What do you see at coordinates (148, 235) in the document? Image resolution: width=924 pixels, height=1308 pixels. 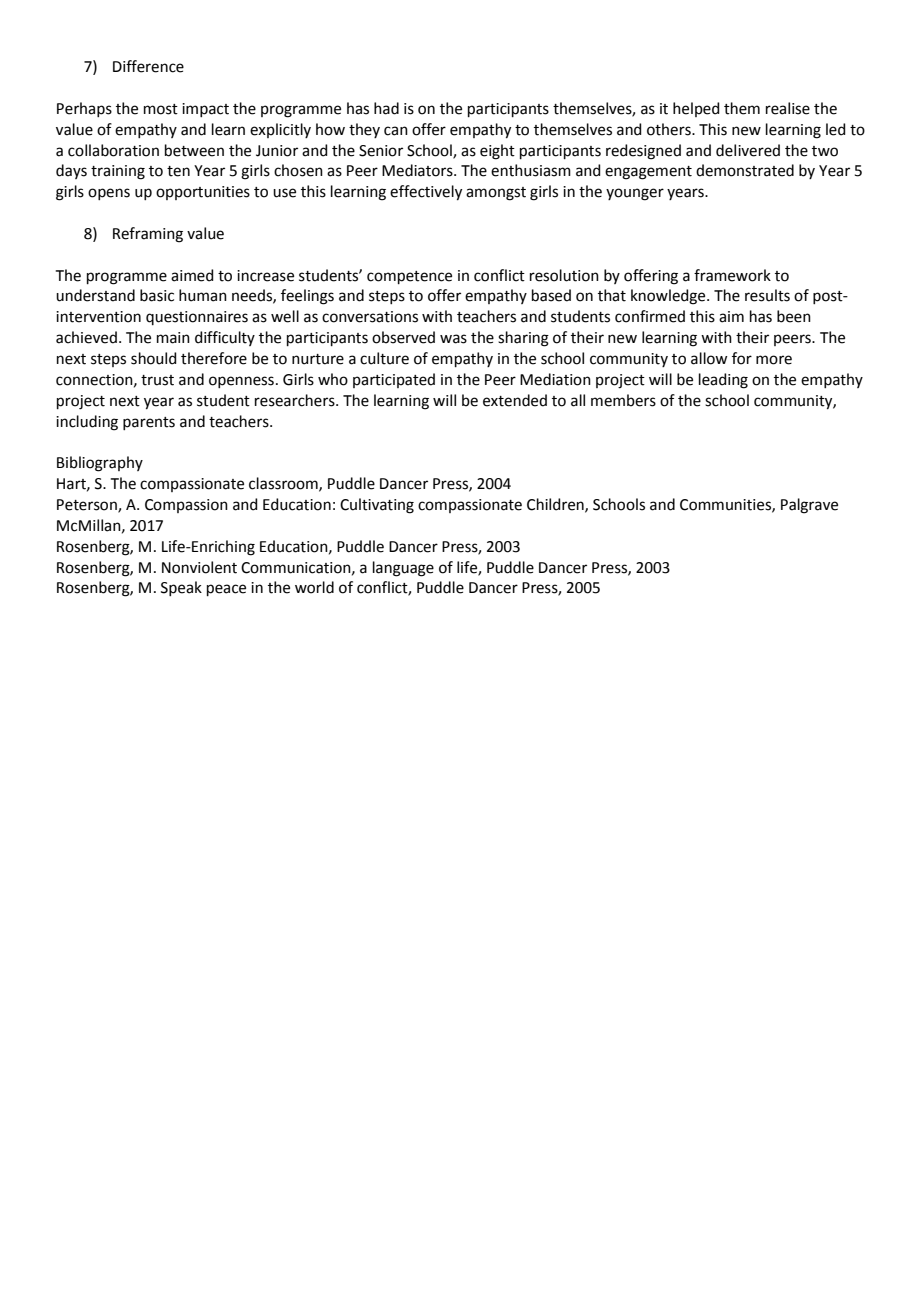 I see `Reframing` at bounding box center [148, 235].
